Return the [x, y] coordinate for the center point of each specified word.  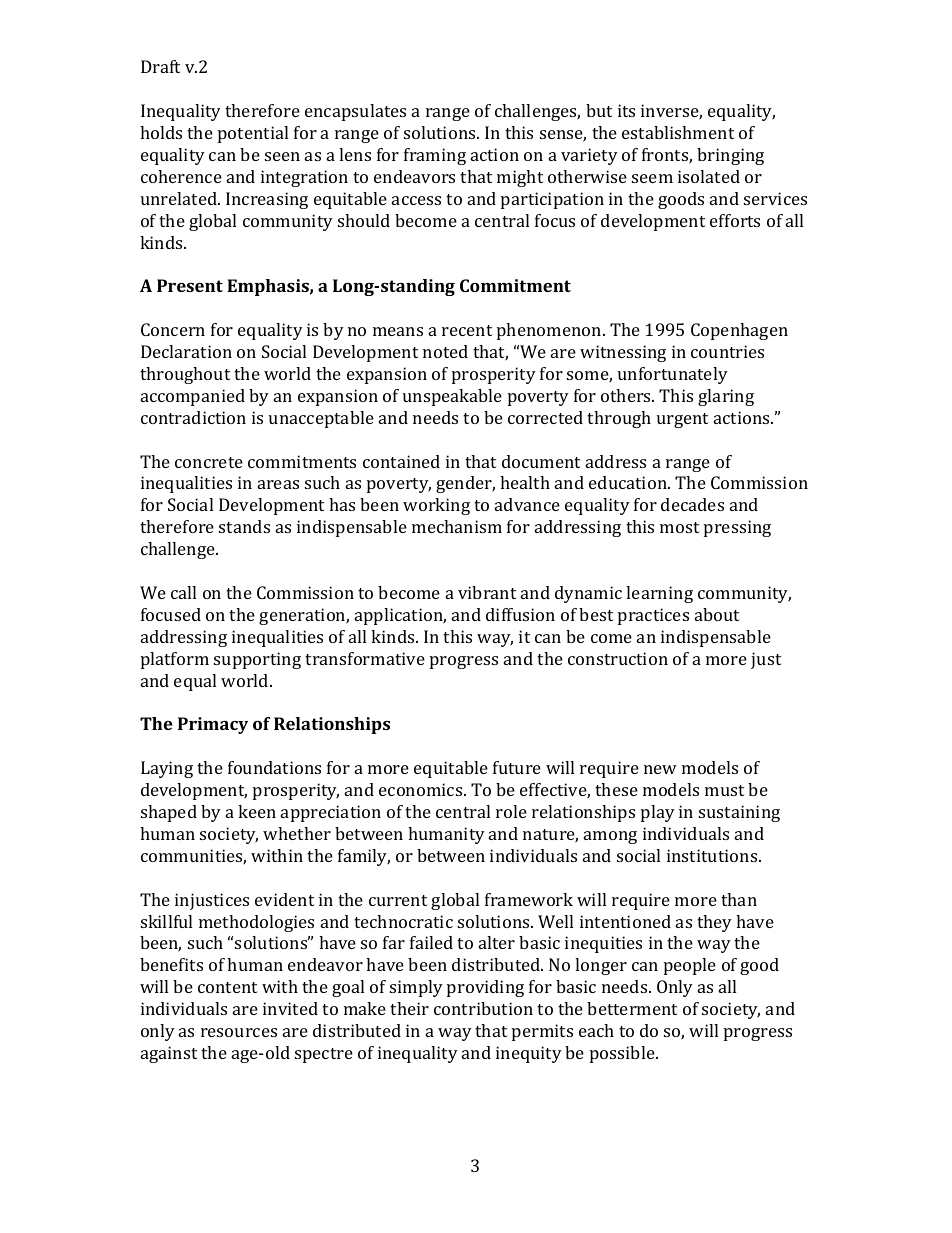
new [660, 769]
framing [435, 156]
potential [253, 134]
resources [239, 1032]
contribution [483, 1008]
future [517, 767]
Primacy [213, 725]
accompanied [193, 397]
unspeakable [452, 397]
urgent [682, 420]
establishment [678, 132]
